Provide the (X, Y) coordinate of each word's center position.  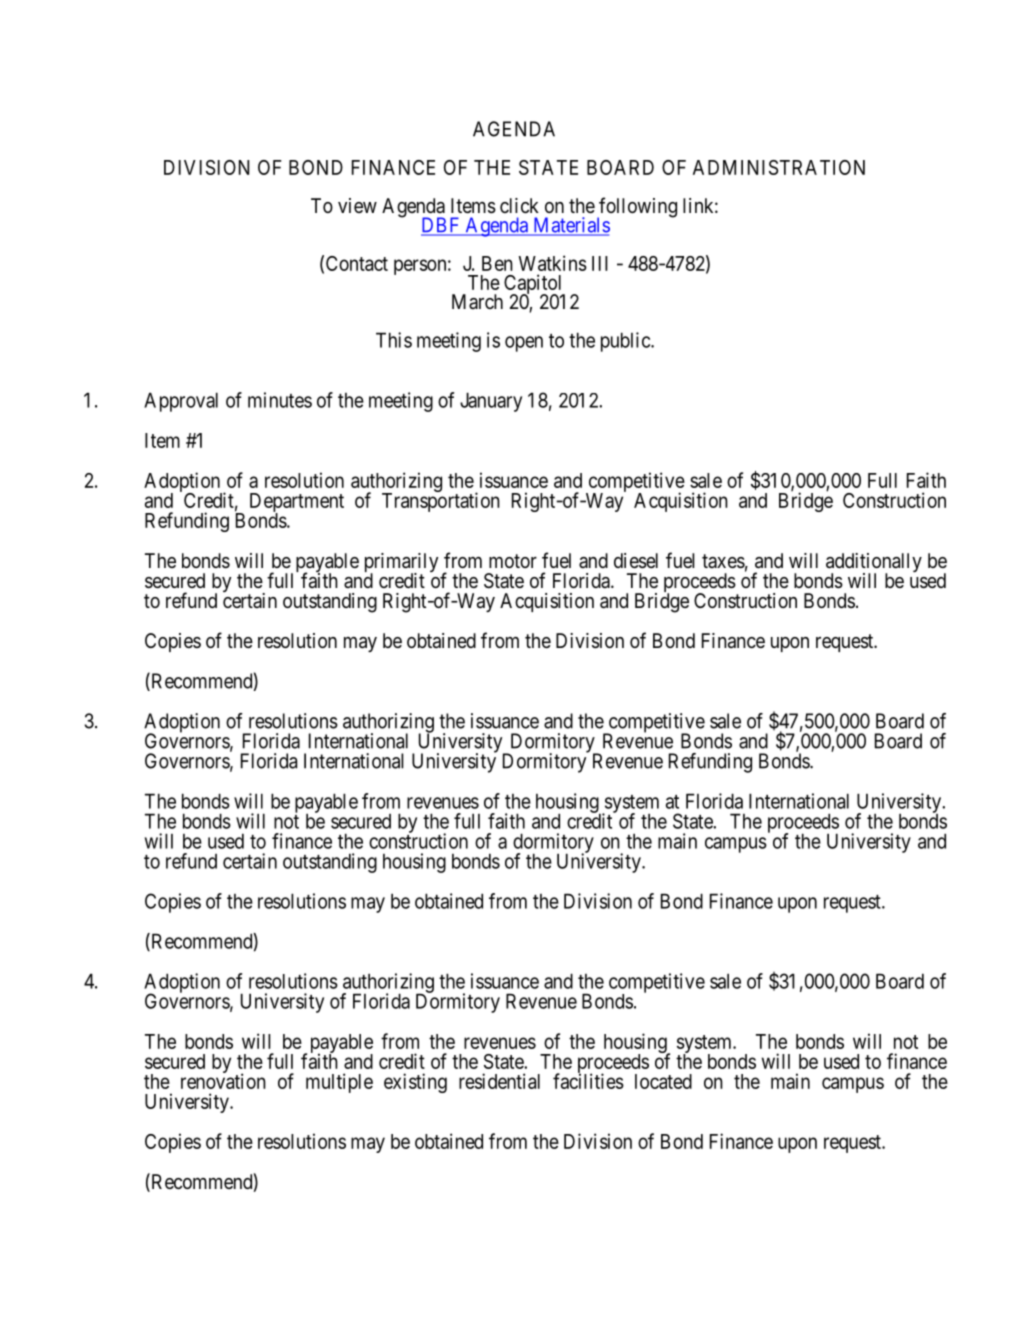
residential (499, 1081)
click (519, 205)
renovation (223, 1081)
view (357, 205)
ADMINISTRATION (779, 167)
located (663, 1081)
